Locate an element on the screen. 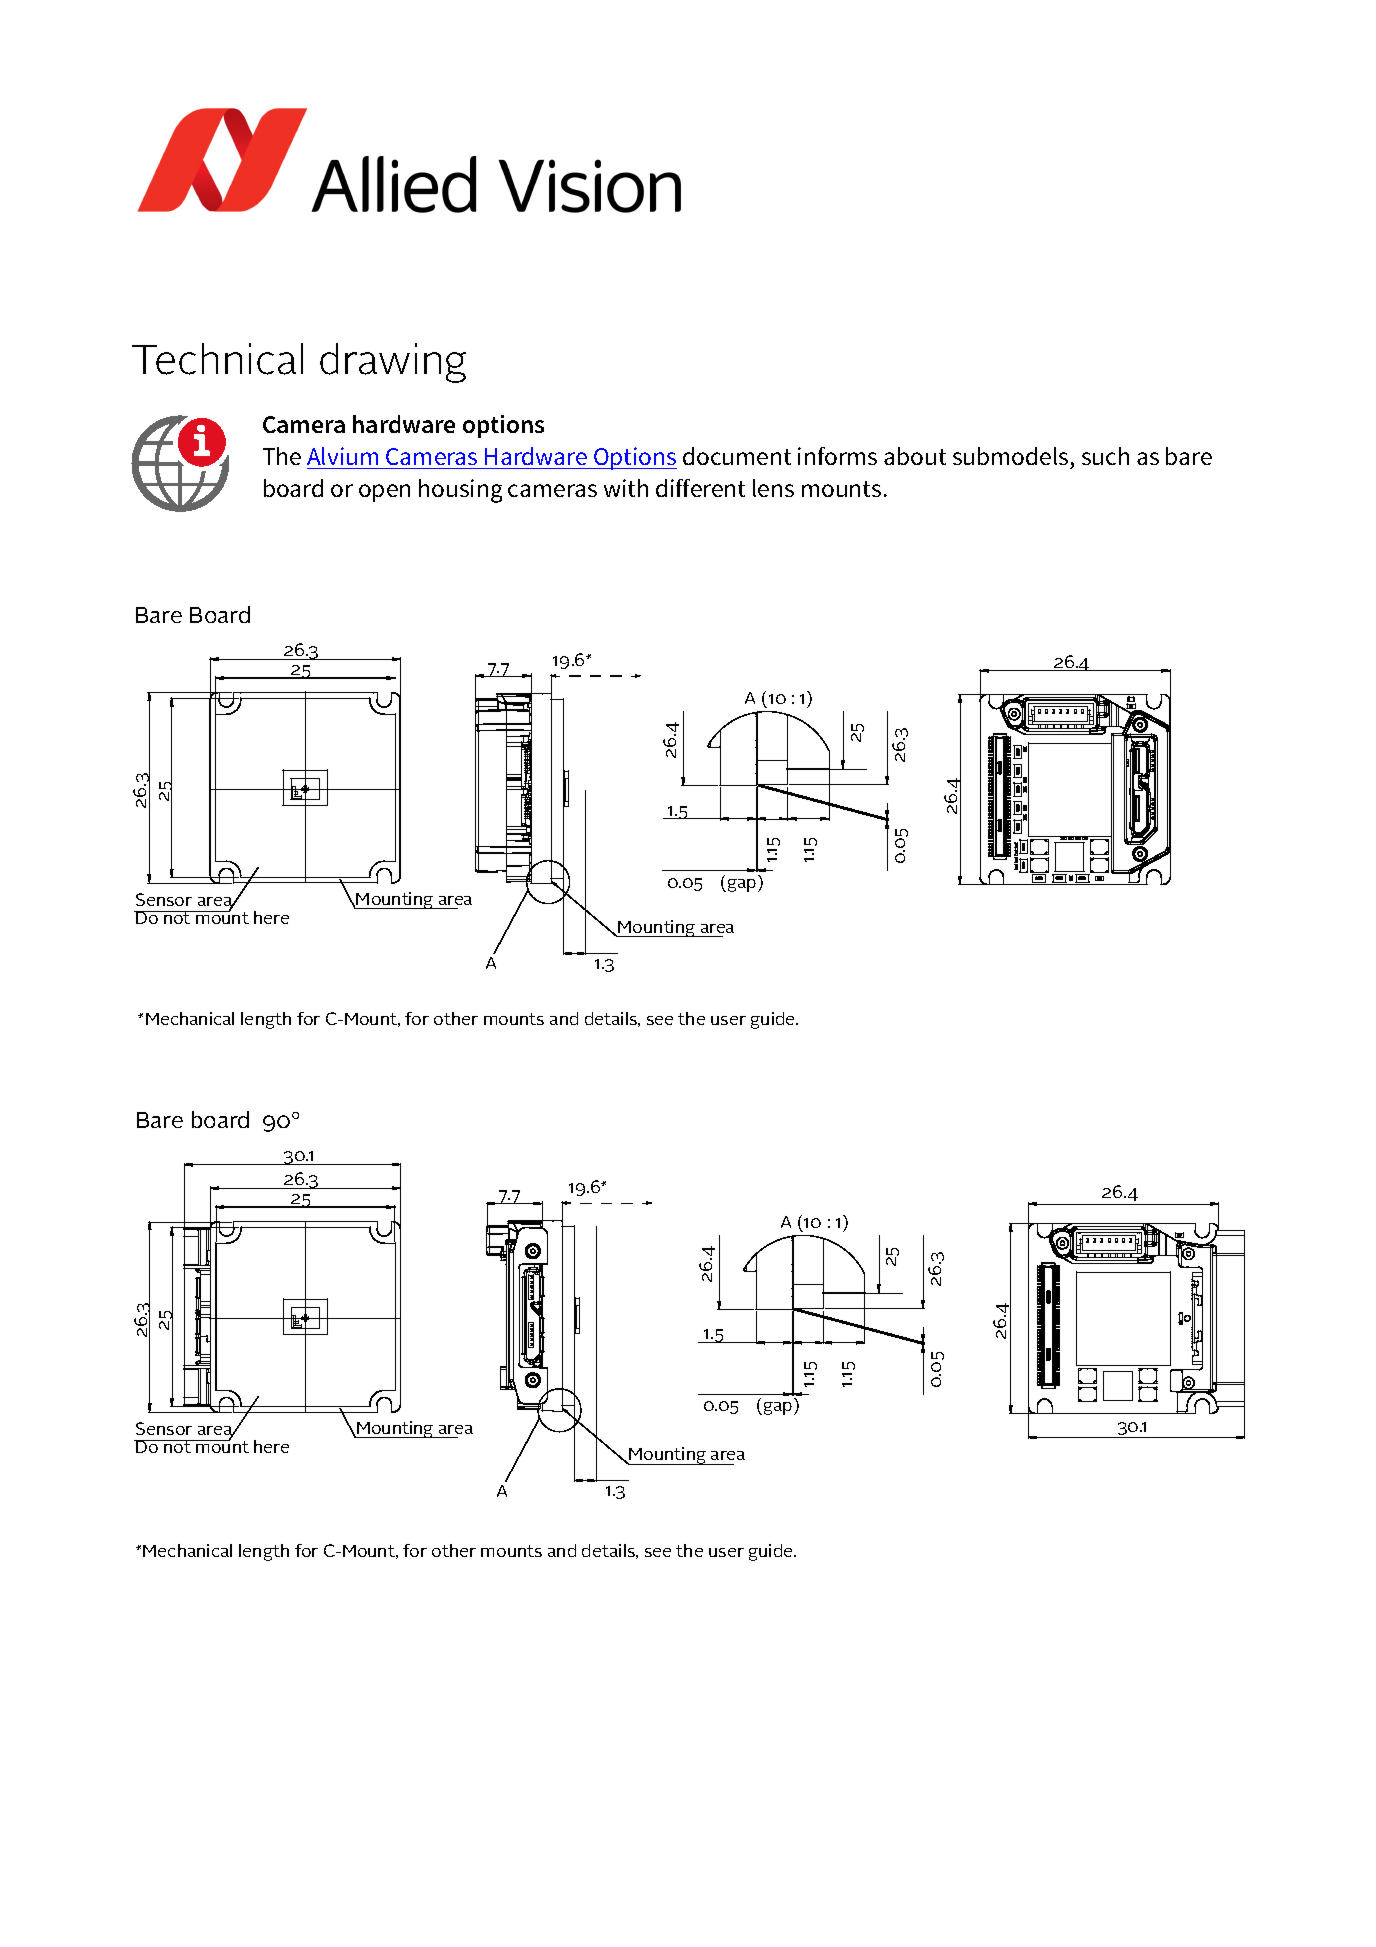 The image size is (1376, 1947). housing is located at coordinates (460, 491).
